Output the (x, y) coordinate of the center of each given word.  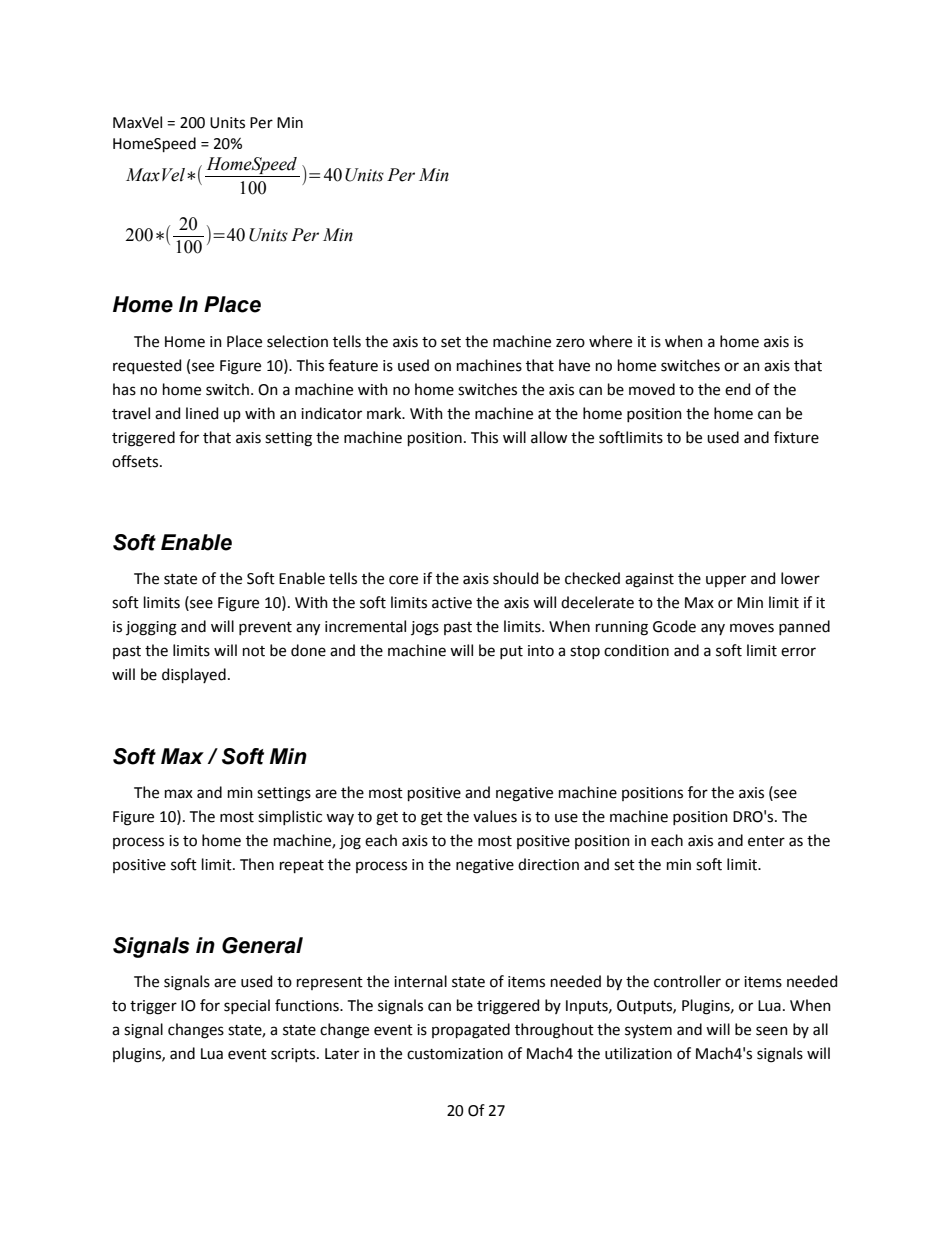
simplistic (290, 817)
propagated (471, 1031)
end (737, 389)
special (247, 1006)
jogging (151, 628)
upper (726, 581)
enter (766, 841)
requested (147, 366)
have (574, 365)
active (452, 603)
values (495, 816)
